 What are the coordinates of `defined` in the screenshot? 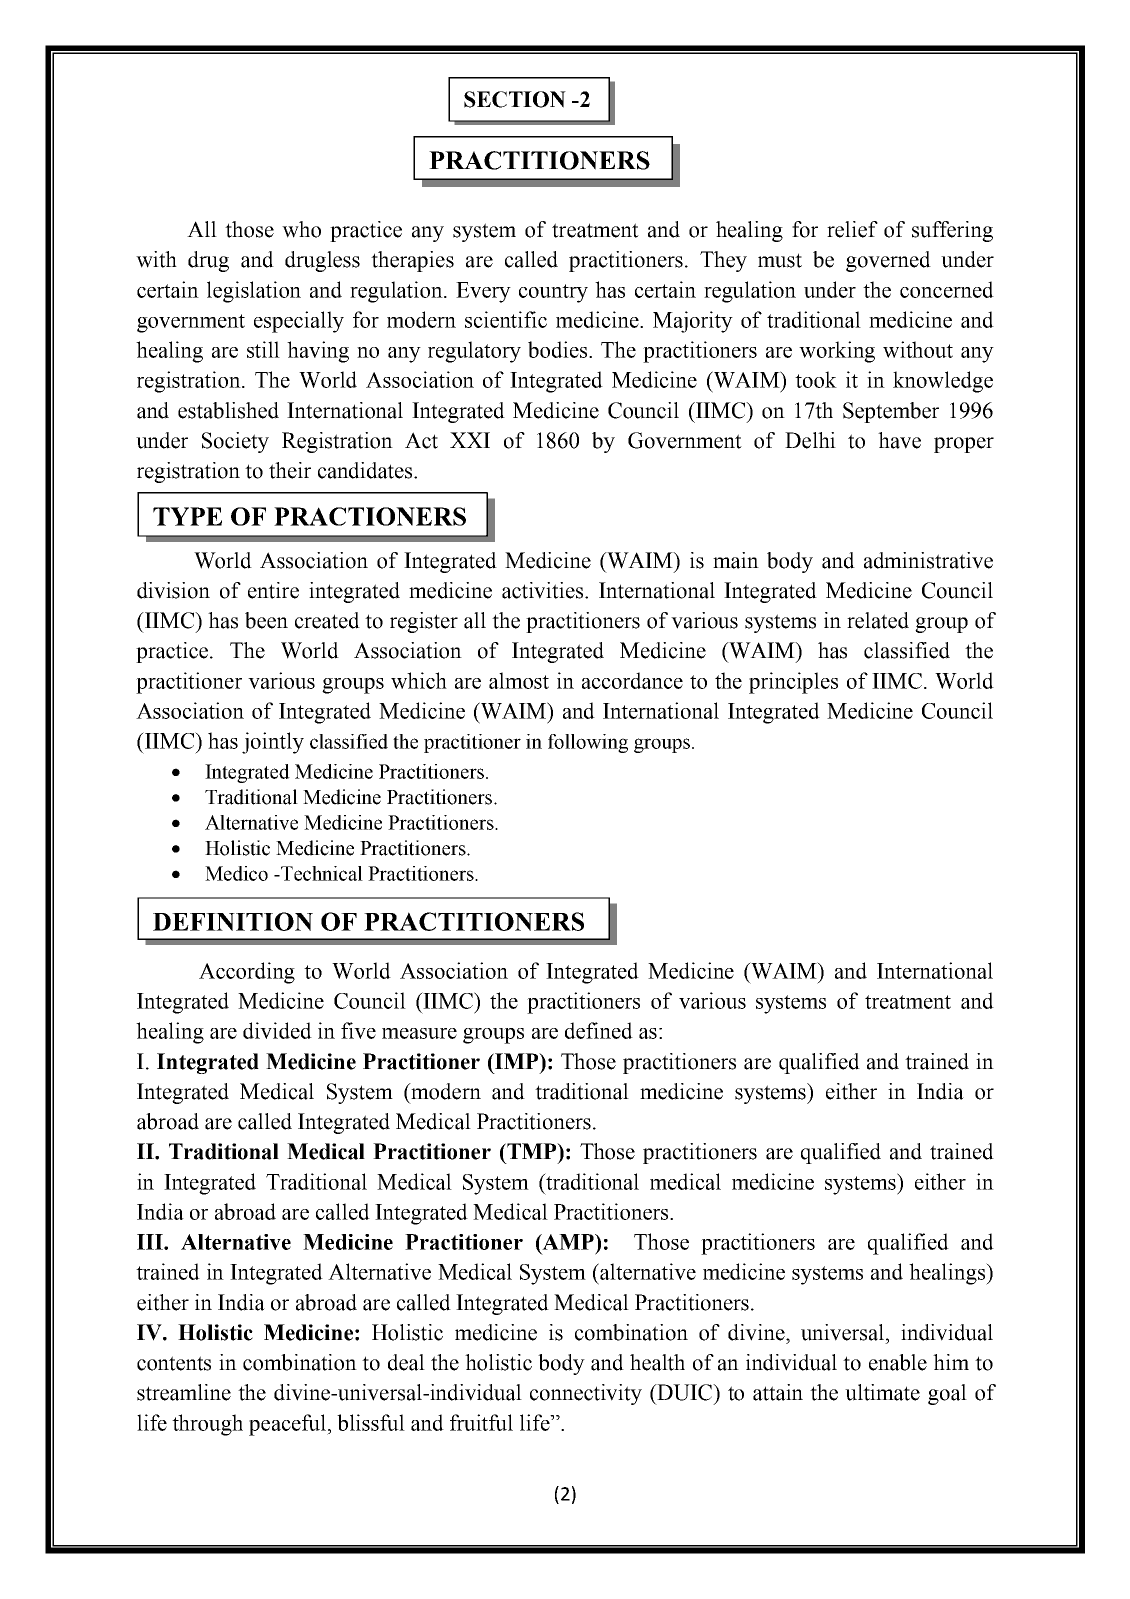 It's located at (599, 1030).
